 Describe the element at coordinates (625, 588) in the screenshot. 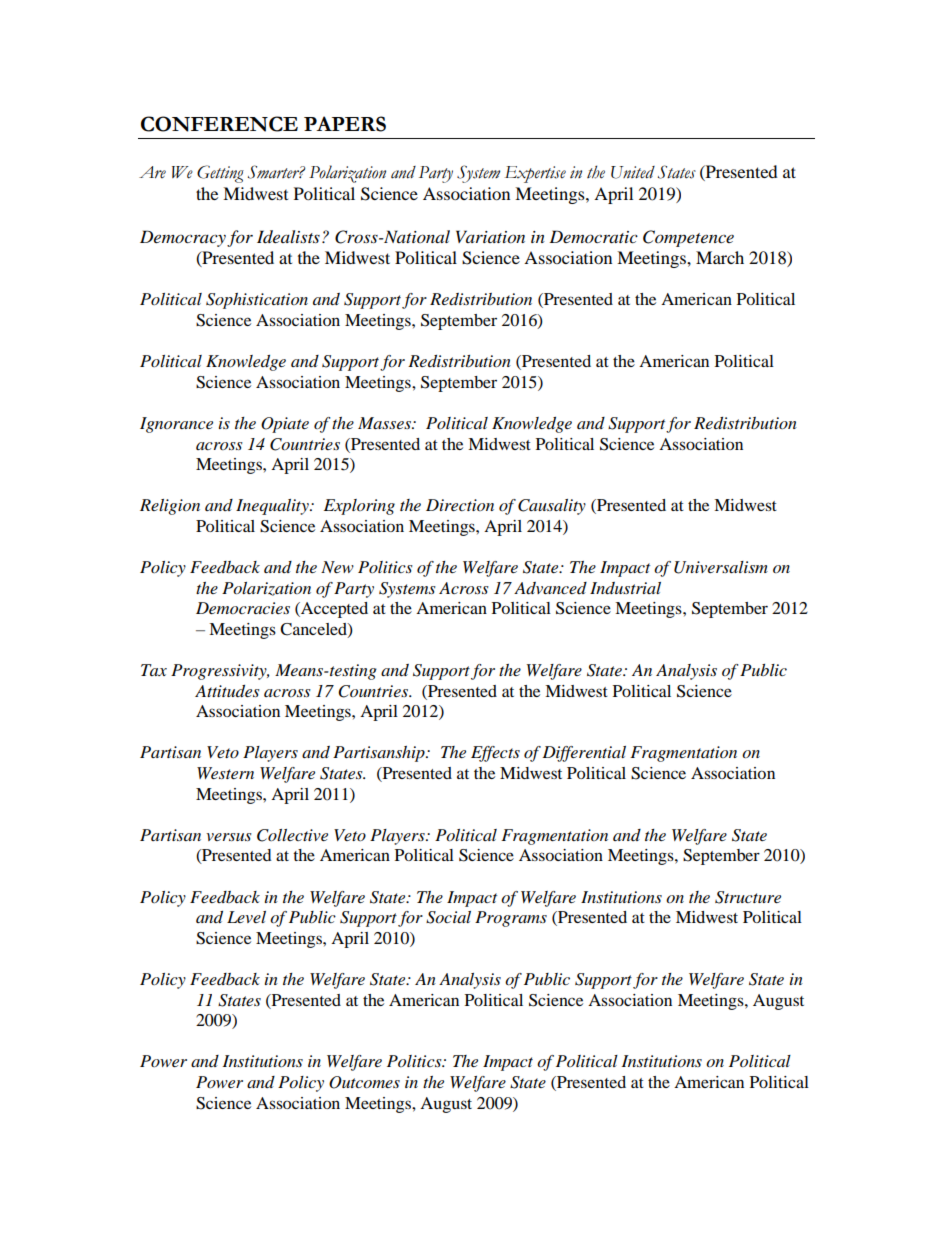

I see `Industrial` at that location.
